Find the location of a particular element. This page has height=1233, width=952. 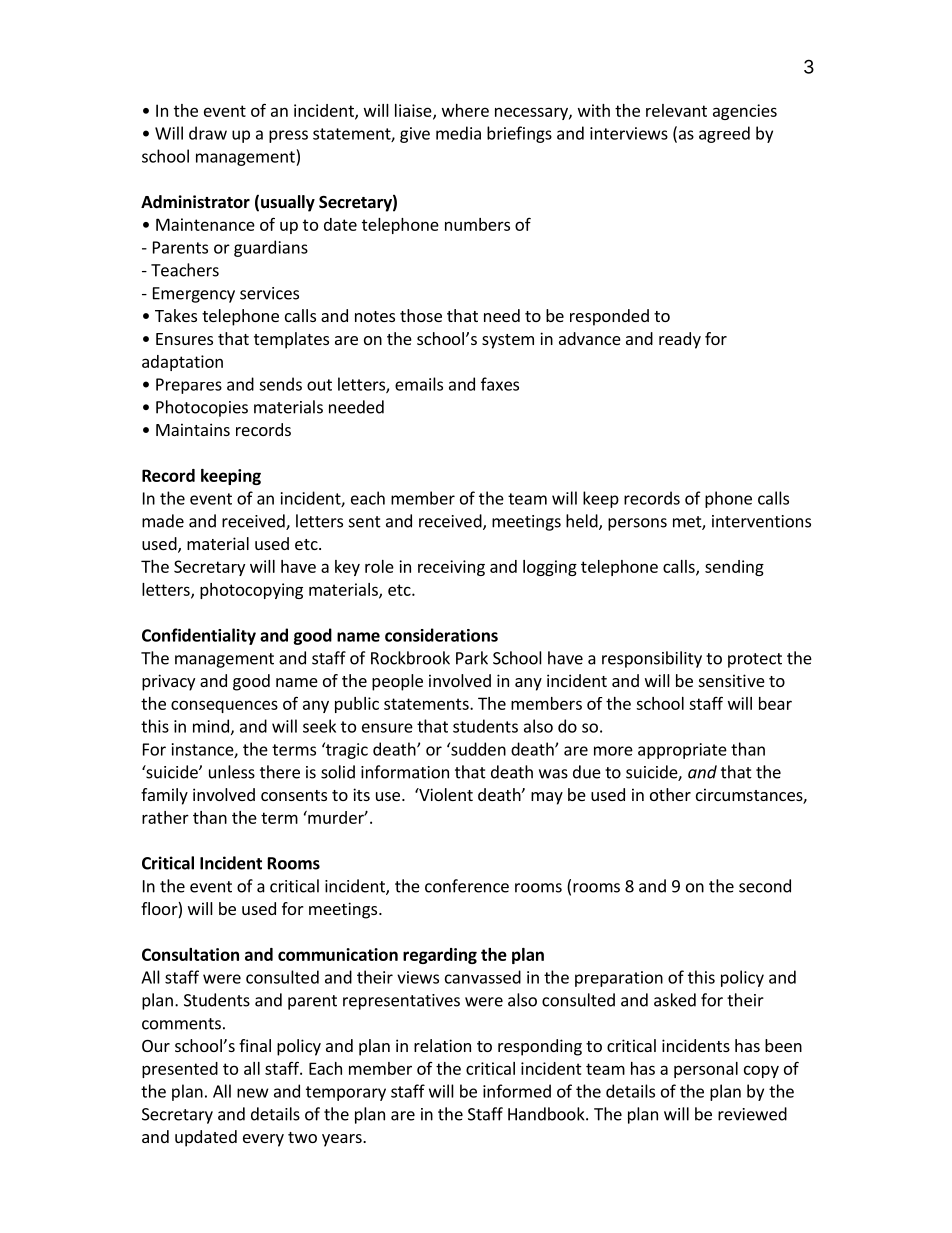

draw is located at coordinates (208, 133).
